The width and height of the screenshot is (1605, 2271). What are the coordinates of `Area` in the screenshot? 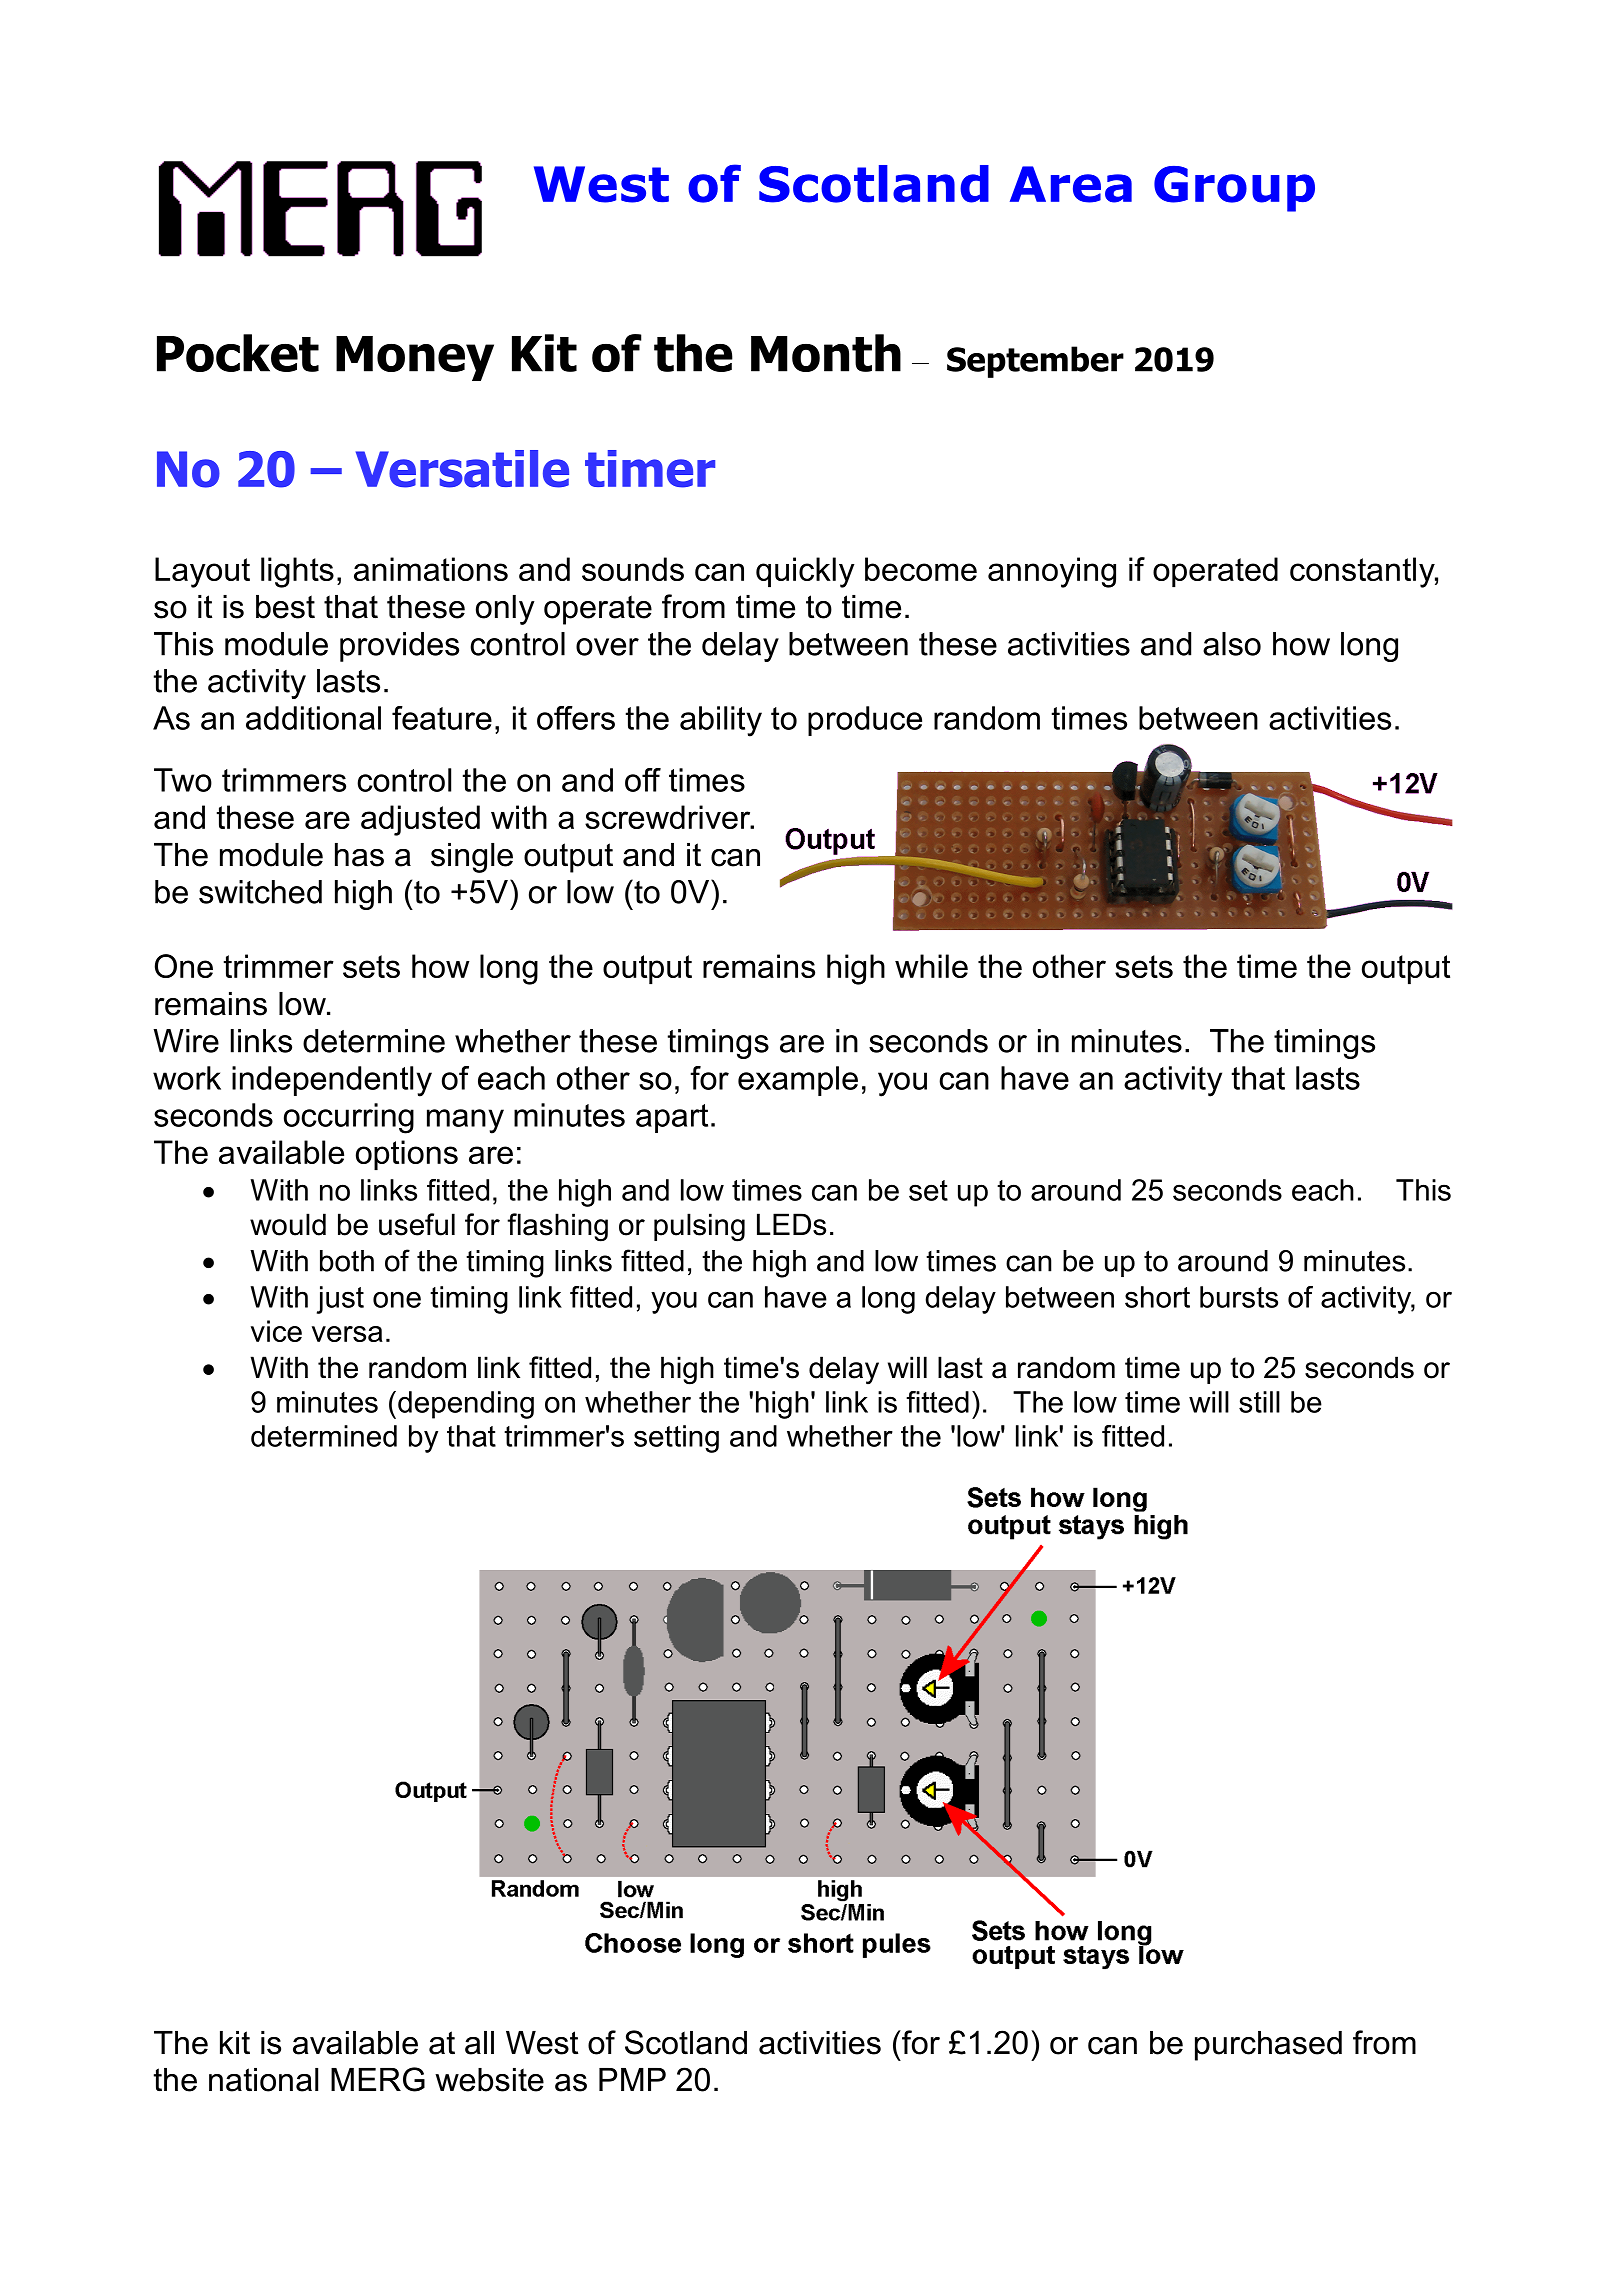 It's located at (1071, 184).
